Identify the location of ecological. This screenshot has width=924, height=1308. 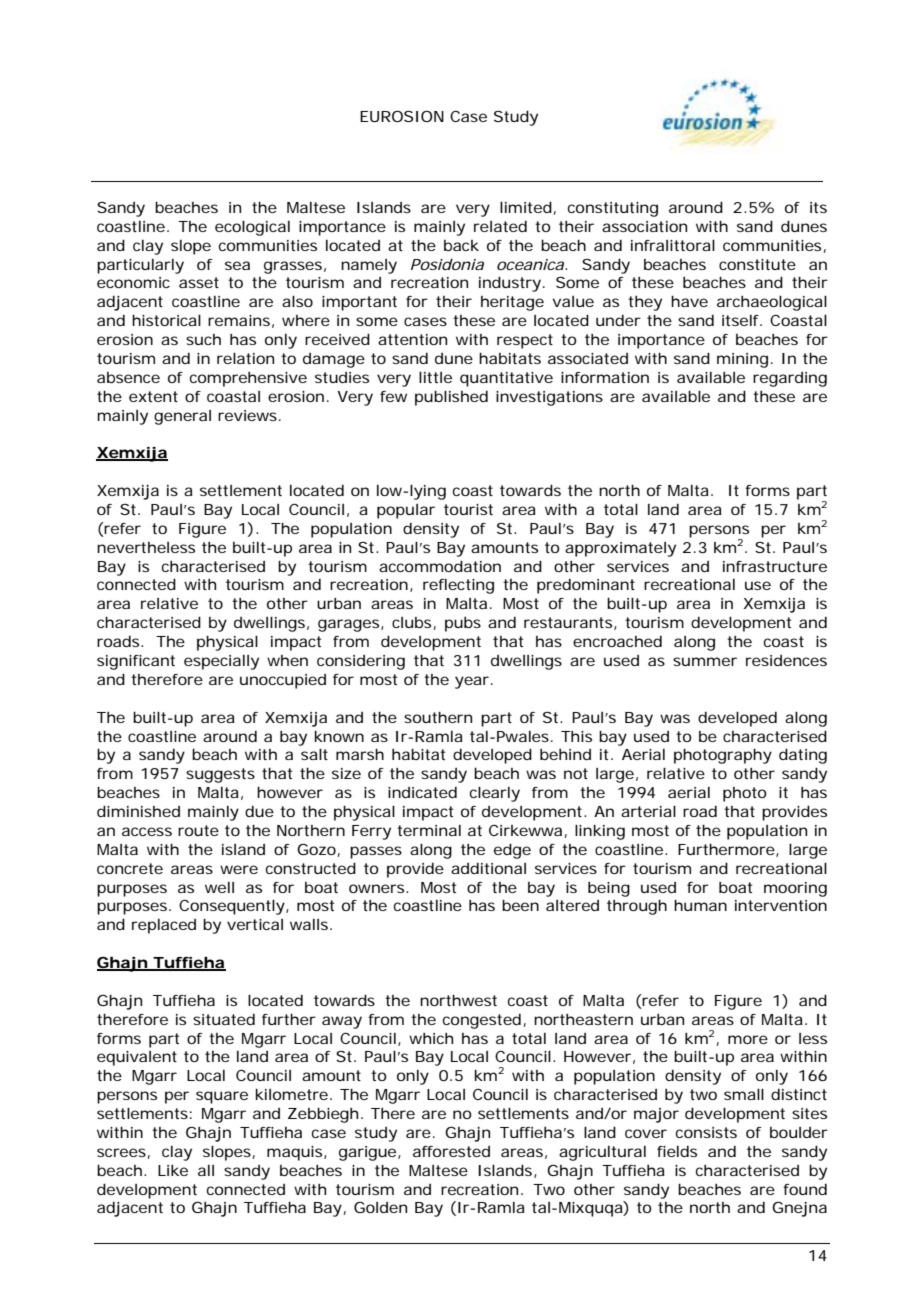
(252, 228).
